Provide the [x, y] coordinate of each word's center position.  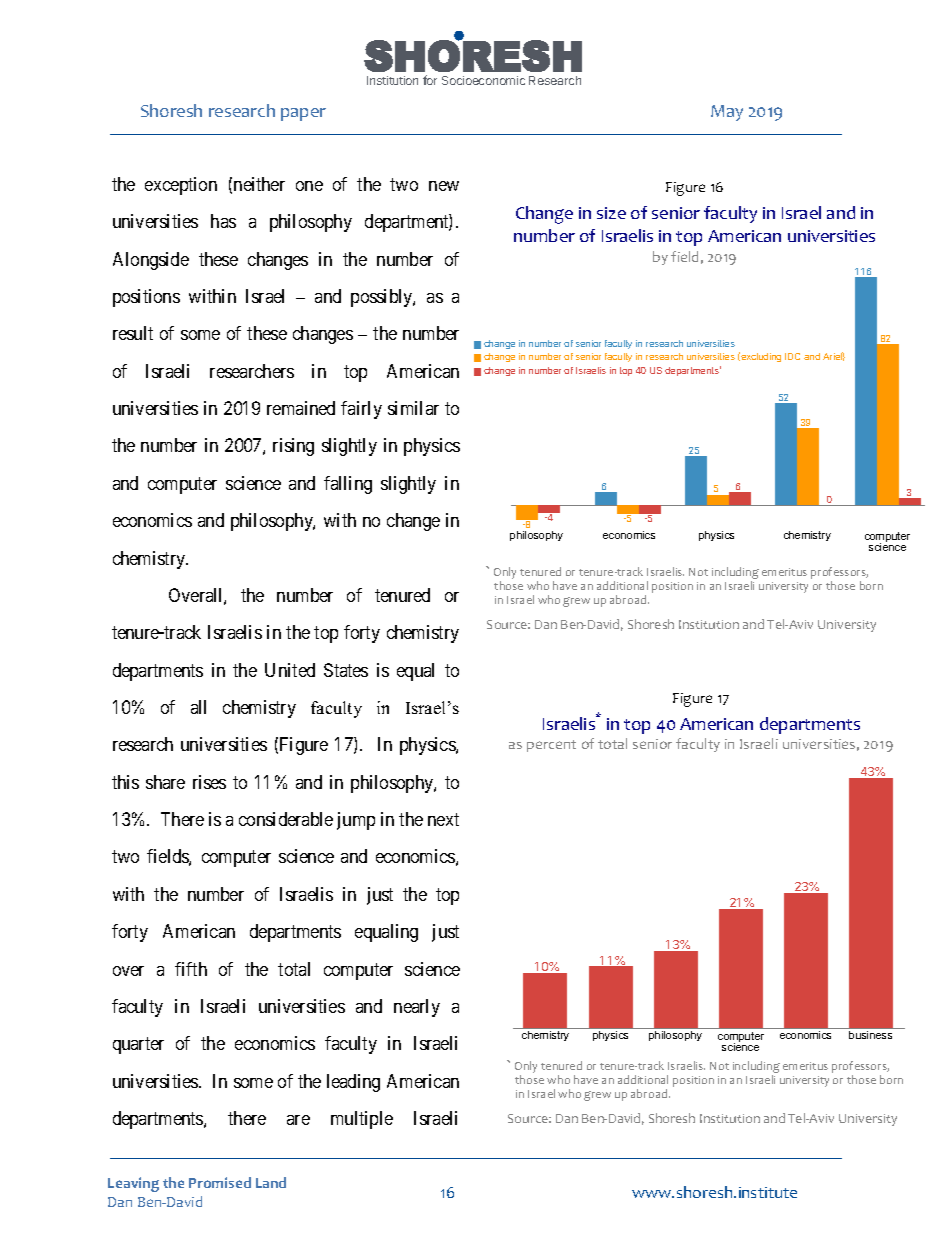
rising [293, 447]
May [727, 113]
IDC [792, 356]
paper [303, 114]
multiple [362, 1120]
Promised [220, 1182]
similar [413, 408]
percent [551, 746]
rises [209, 782]
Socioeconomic [483, 80]
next [443, 819]
